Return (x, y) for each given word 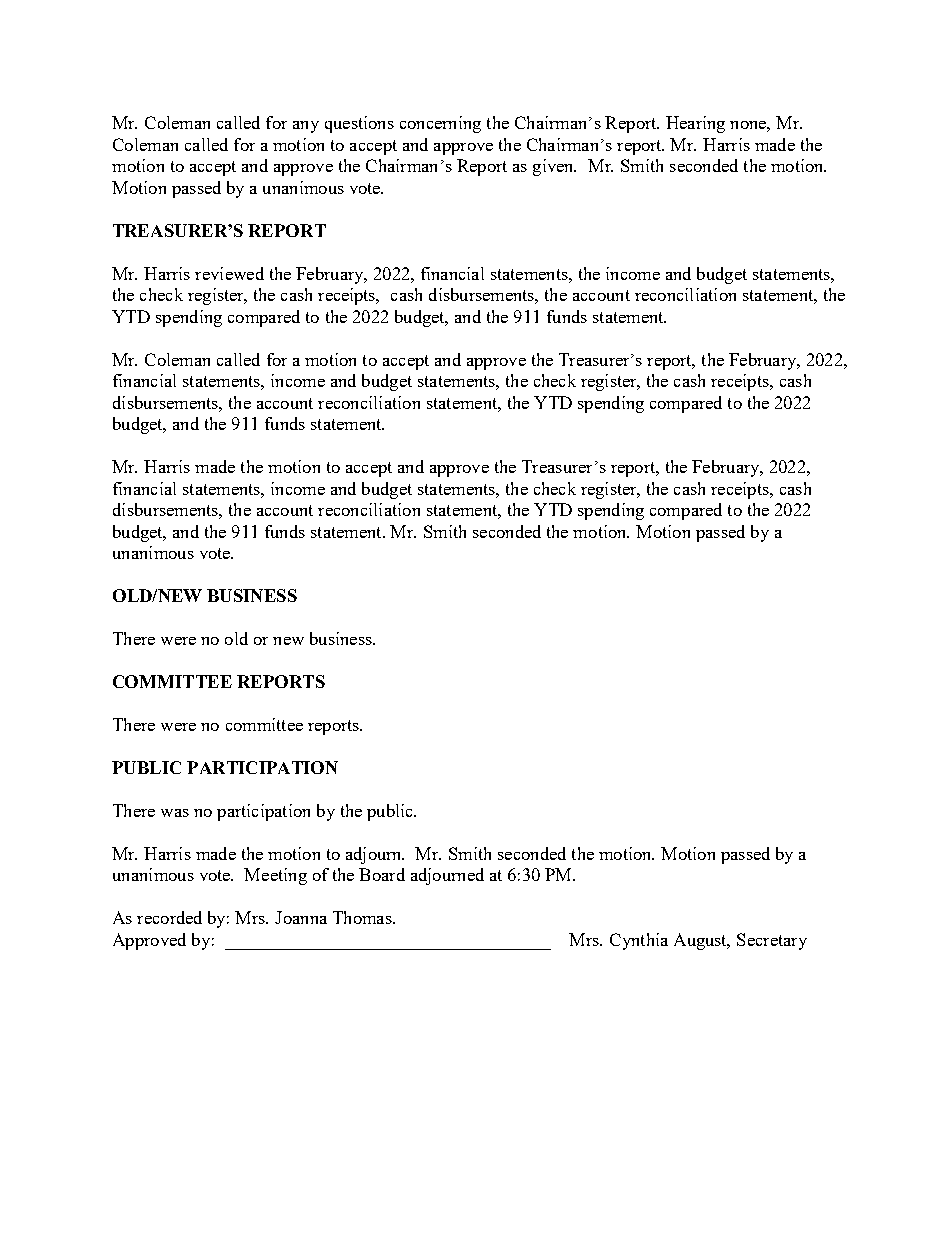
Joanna (301, 917)
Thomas (363, 917)
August (702, 941)
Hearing (695, 124)
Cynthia (639, 941)
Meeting (275, 876)
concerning (440, 124)
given (554, 167)
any (306, 127)
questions (359, 124)
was (175, 813)
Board (382, 874)
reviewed (229, 273)
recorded (169, 917)
